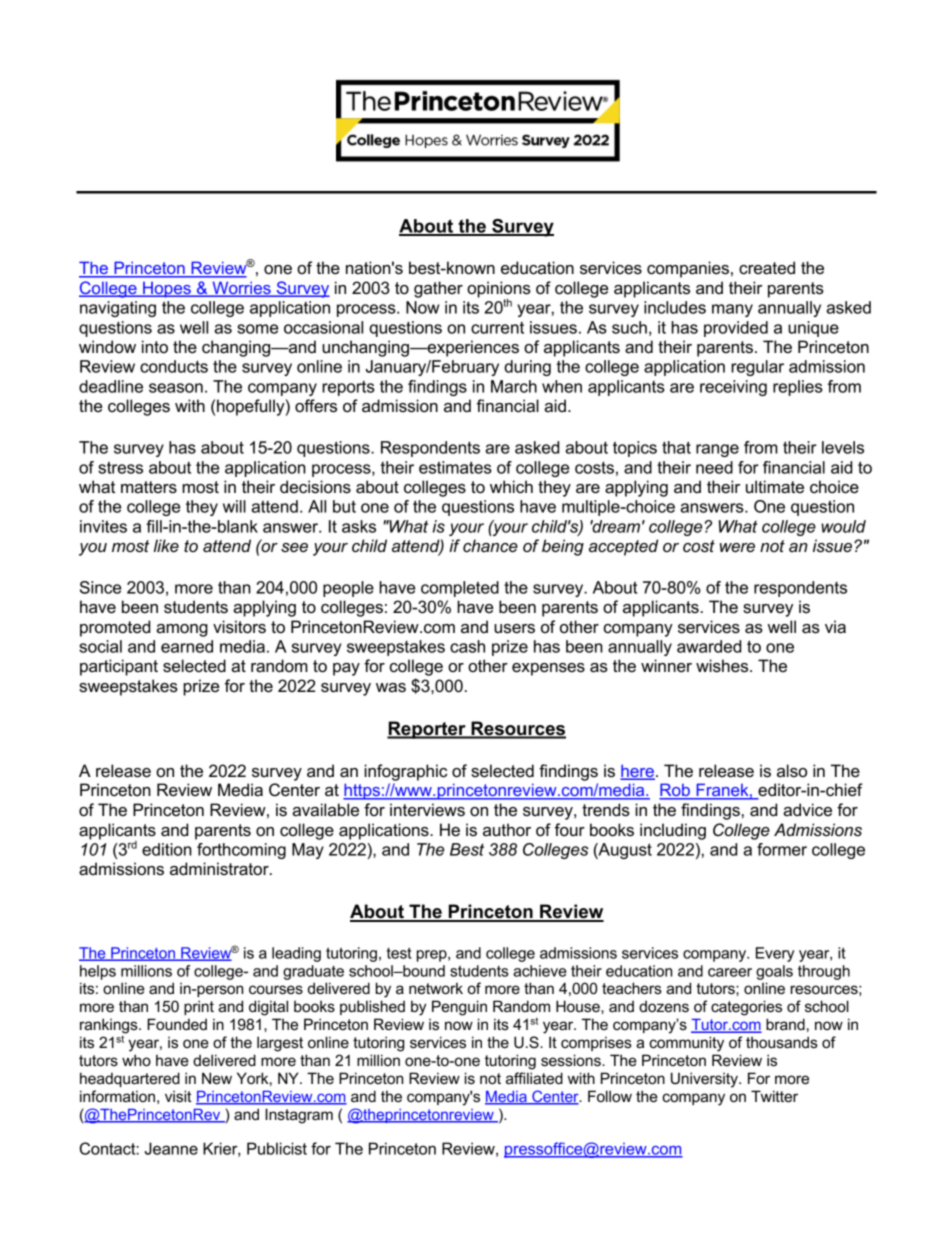  I want to click on administrator, so click(220, 869).
